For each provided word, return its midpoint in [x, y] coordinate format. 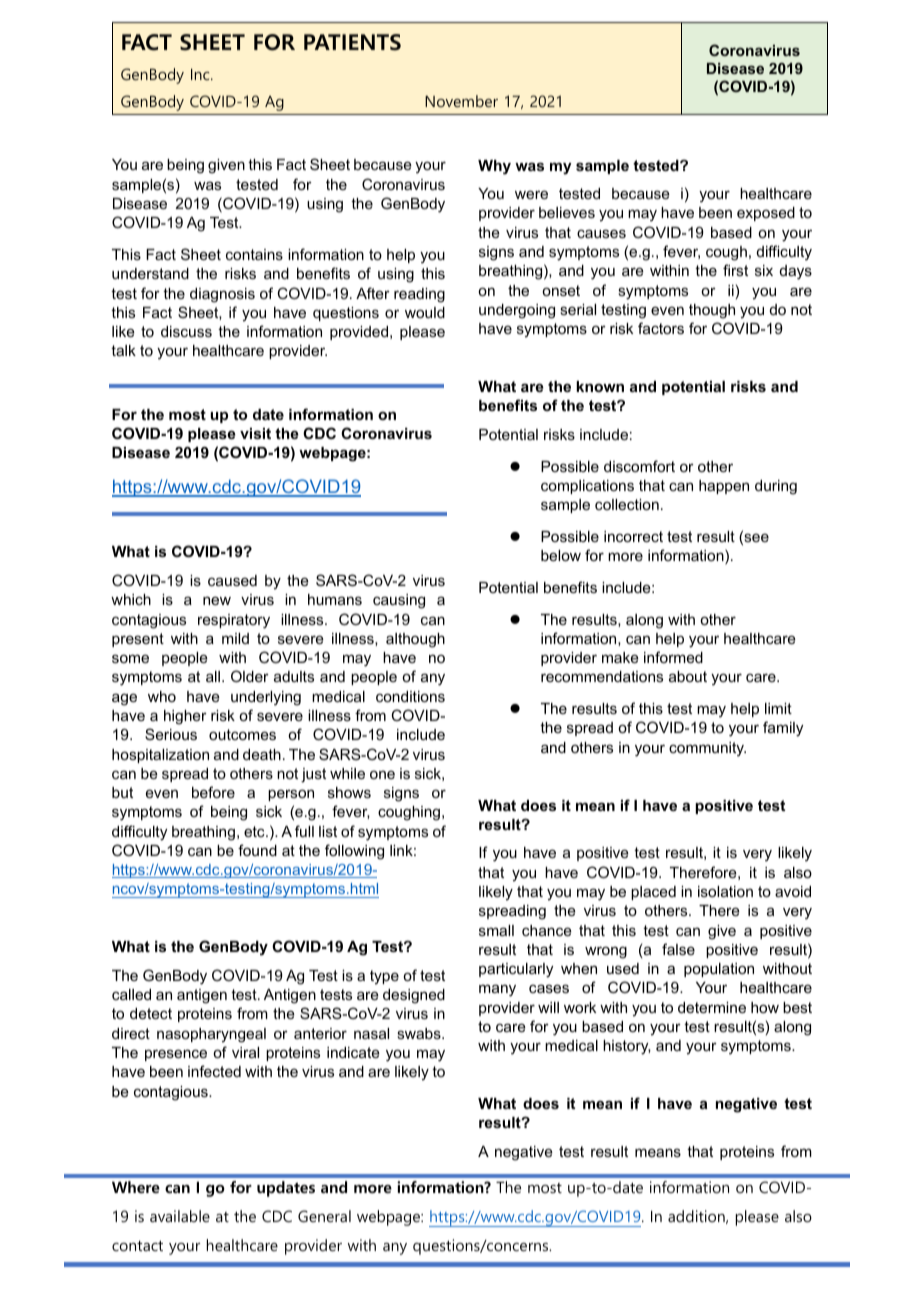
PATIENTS [352, 42]
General [324, 1216]
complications [587, 487]
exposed [766, 214]
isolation [725, 891]
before [213, 792]
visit [255, 433]
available [180, 1216]
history [627, 1047]
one [382, 774]
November [461, 101]
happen [724, 487]
